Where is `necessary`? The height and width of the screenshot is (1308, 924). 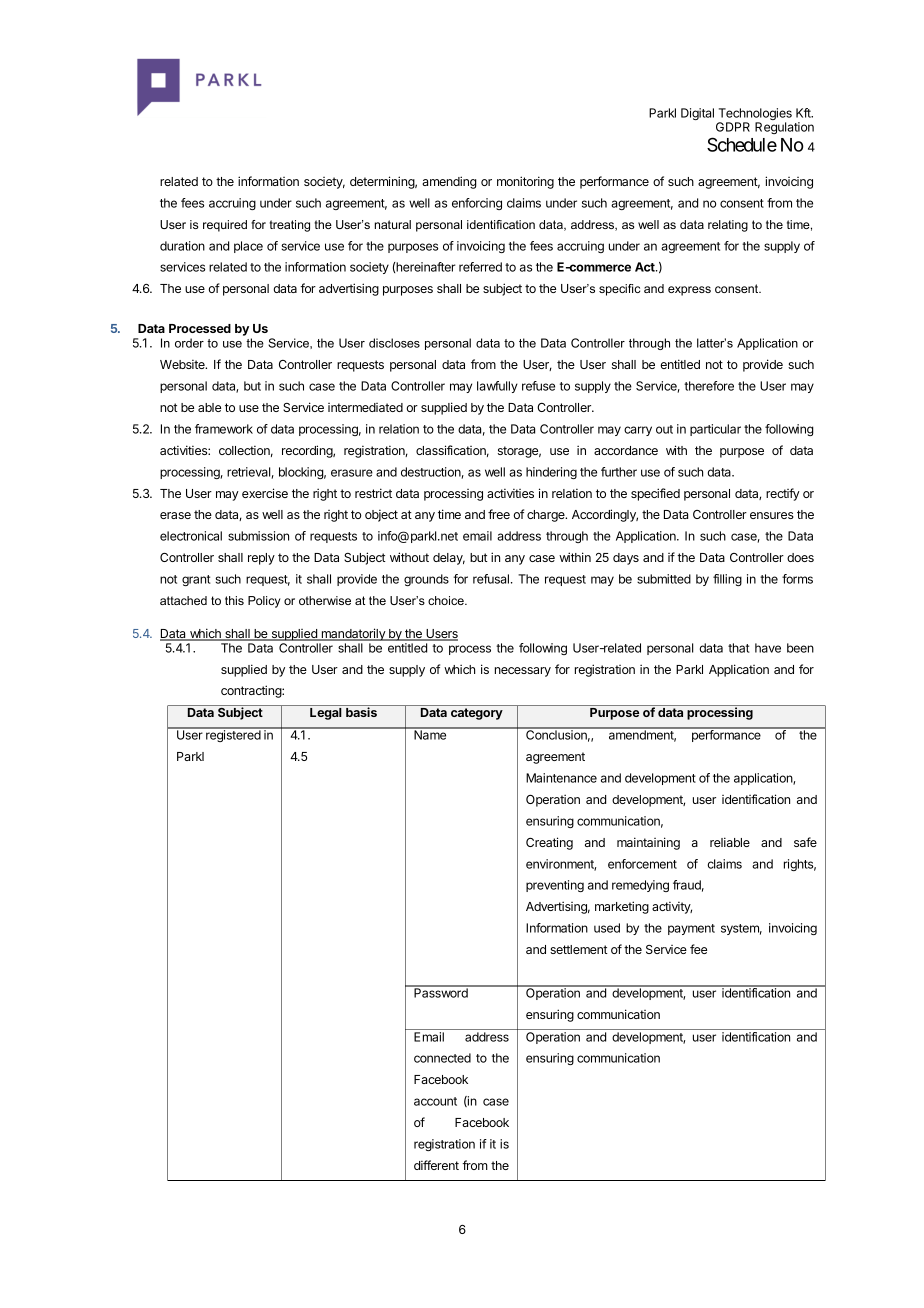
necessary is located at coordinates (523, 672).
